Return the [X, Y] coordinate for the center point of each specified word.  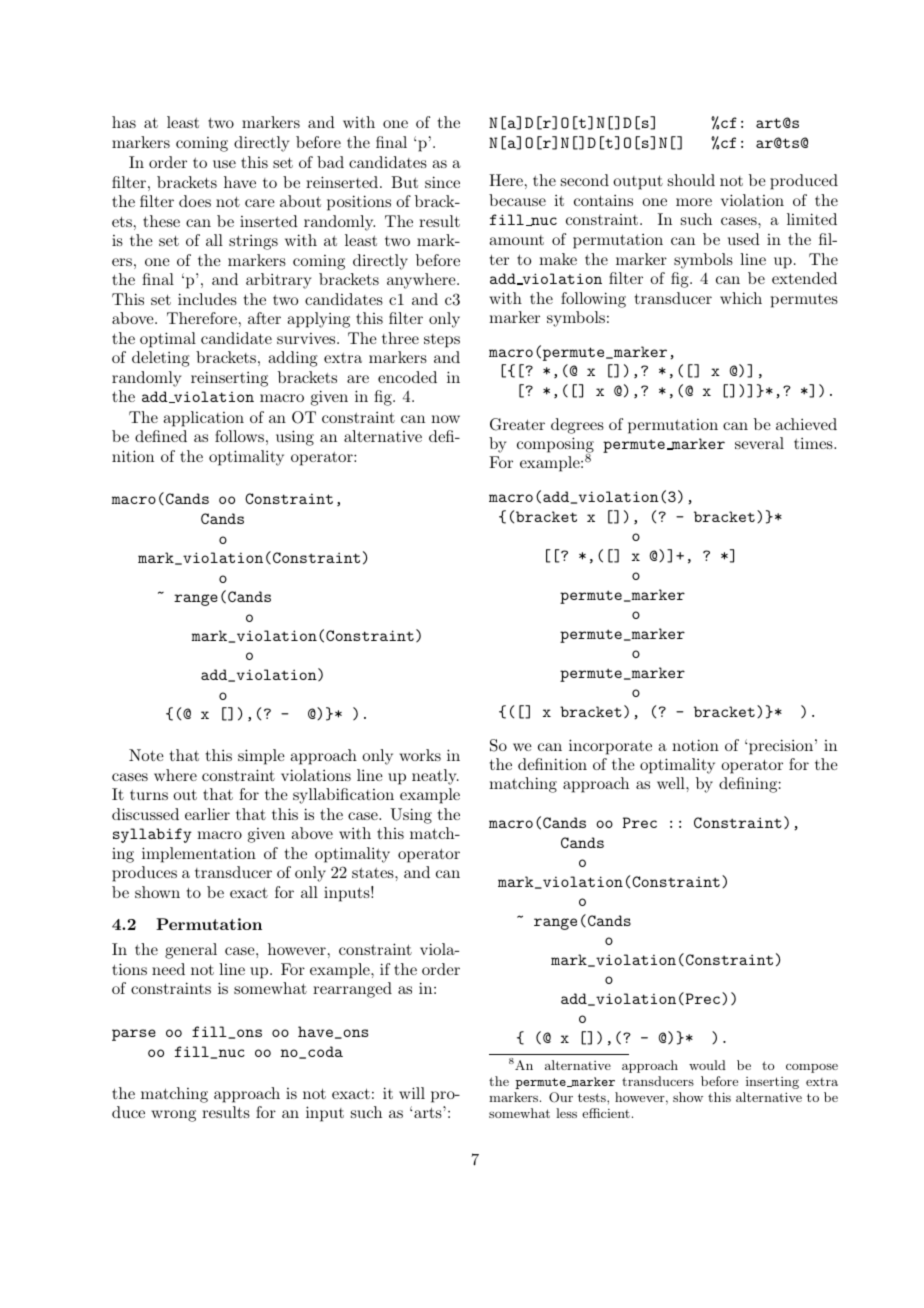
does [195, 201]
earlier [207, 814]
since [442, 182]
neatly [435, 777]
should [691, 180]
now [445, 419]
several [759, 443]
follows [239, 436]
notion [695, 745]
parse [134, 1035]
